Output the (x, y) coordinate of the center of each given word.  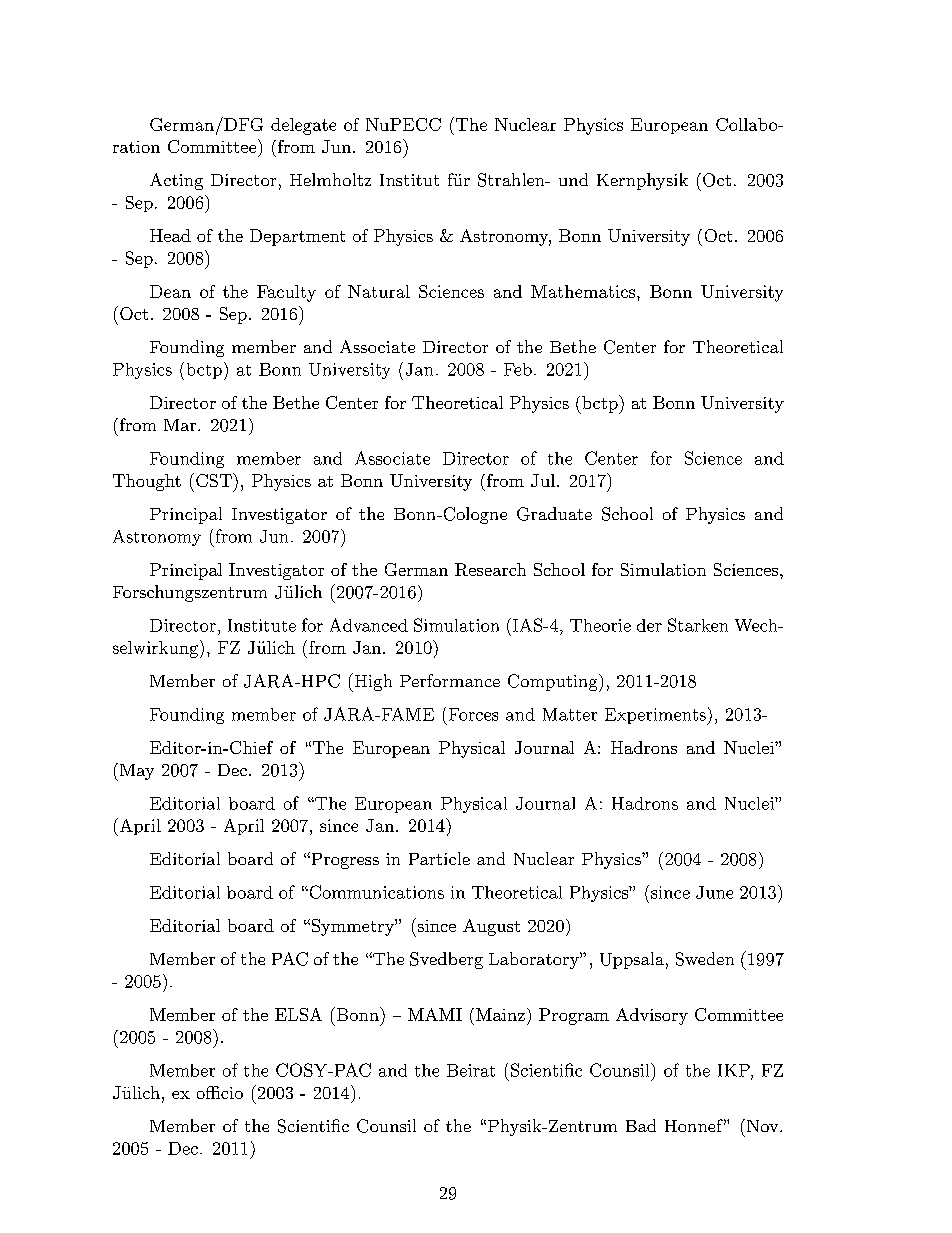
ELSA (298, 1014)
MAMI (435, 1014)
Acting (176, 181)
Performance (450, 680)
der (649, 625)
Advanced (369, 625)
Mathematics (584, 291)
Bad (641, 1125)
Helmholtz (330, 179)
